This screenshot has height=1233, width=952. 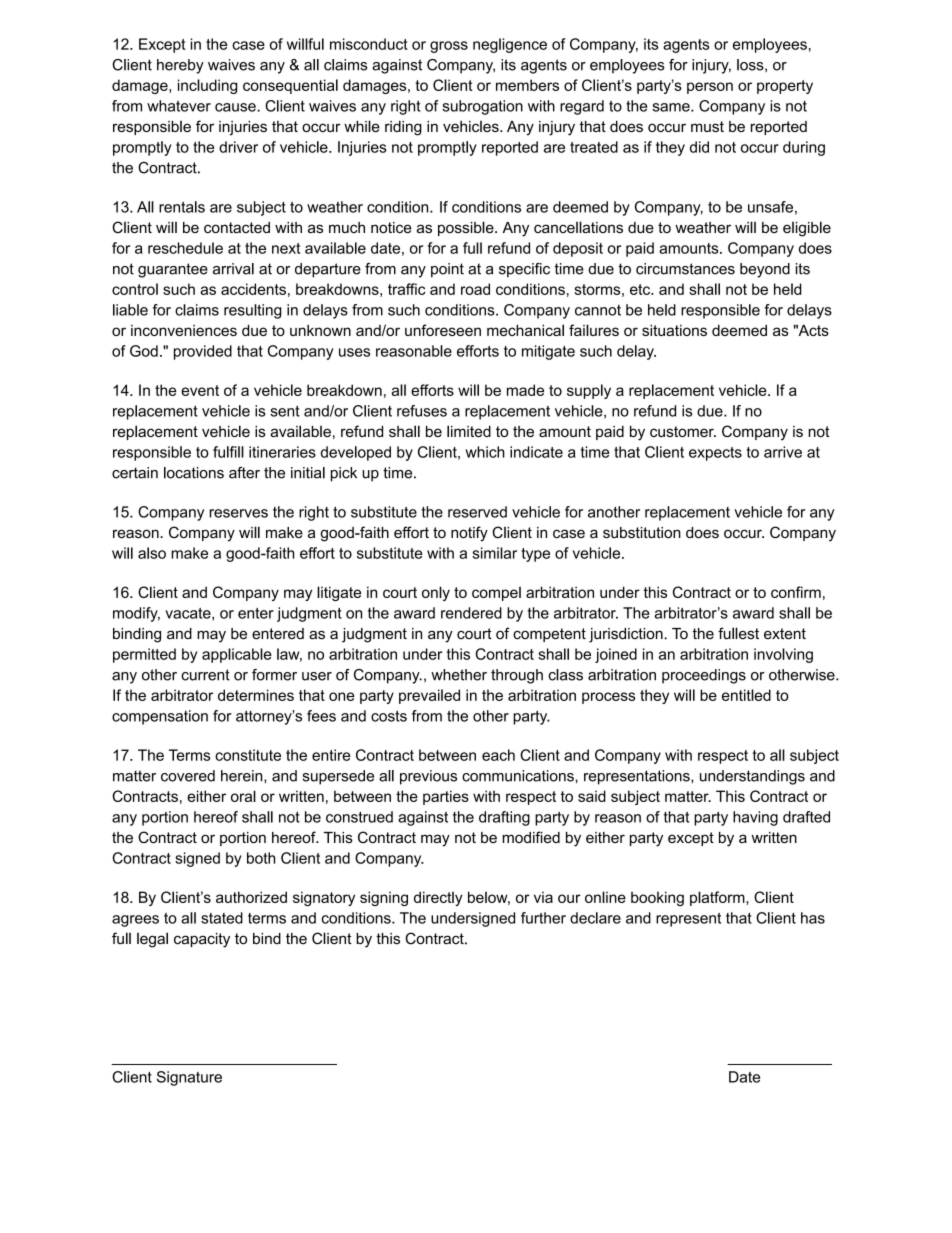 What do you see at coordinates (449, 47) in the screenshot?
I see `gross` at bounding box center [449, 47].
